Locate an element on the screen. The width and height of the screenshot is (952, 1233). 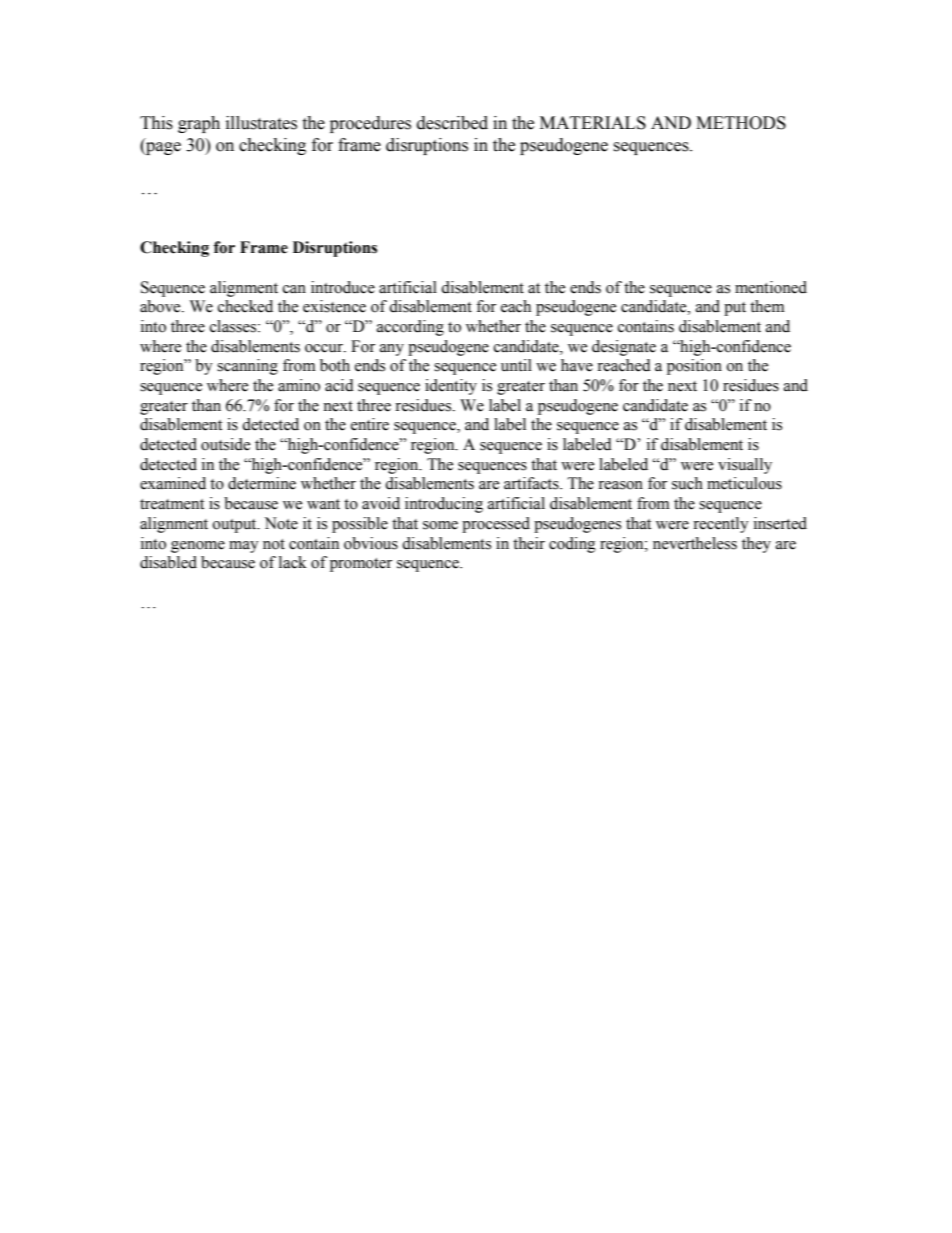
entire is located at coordinates (370, 424).
